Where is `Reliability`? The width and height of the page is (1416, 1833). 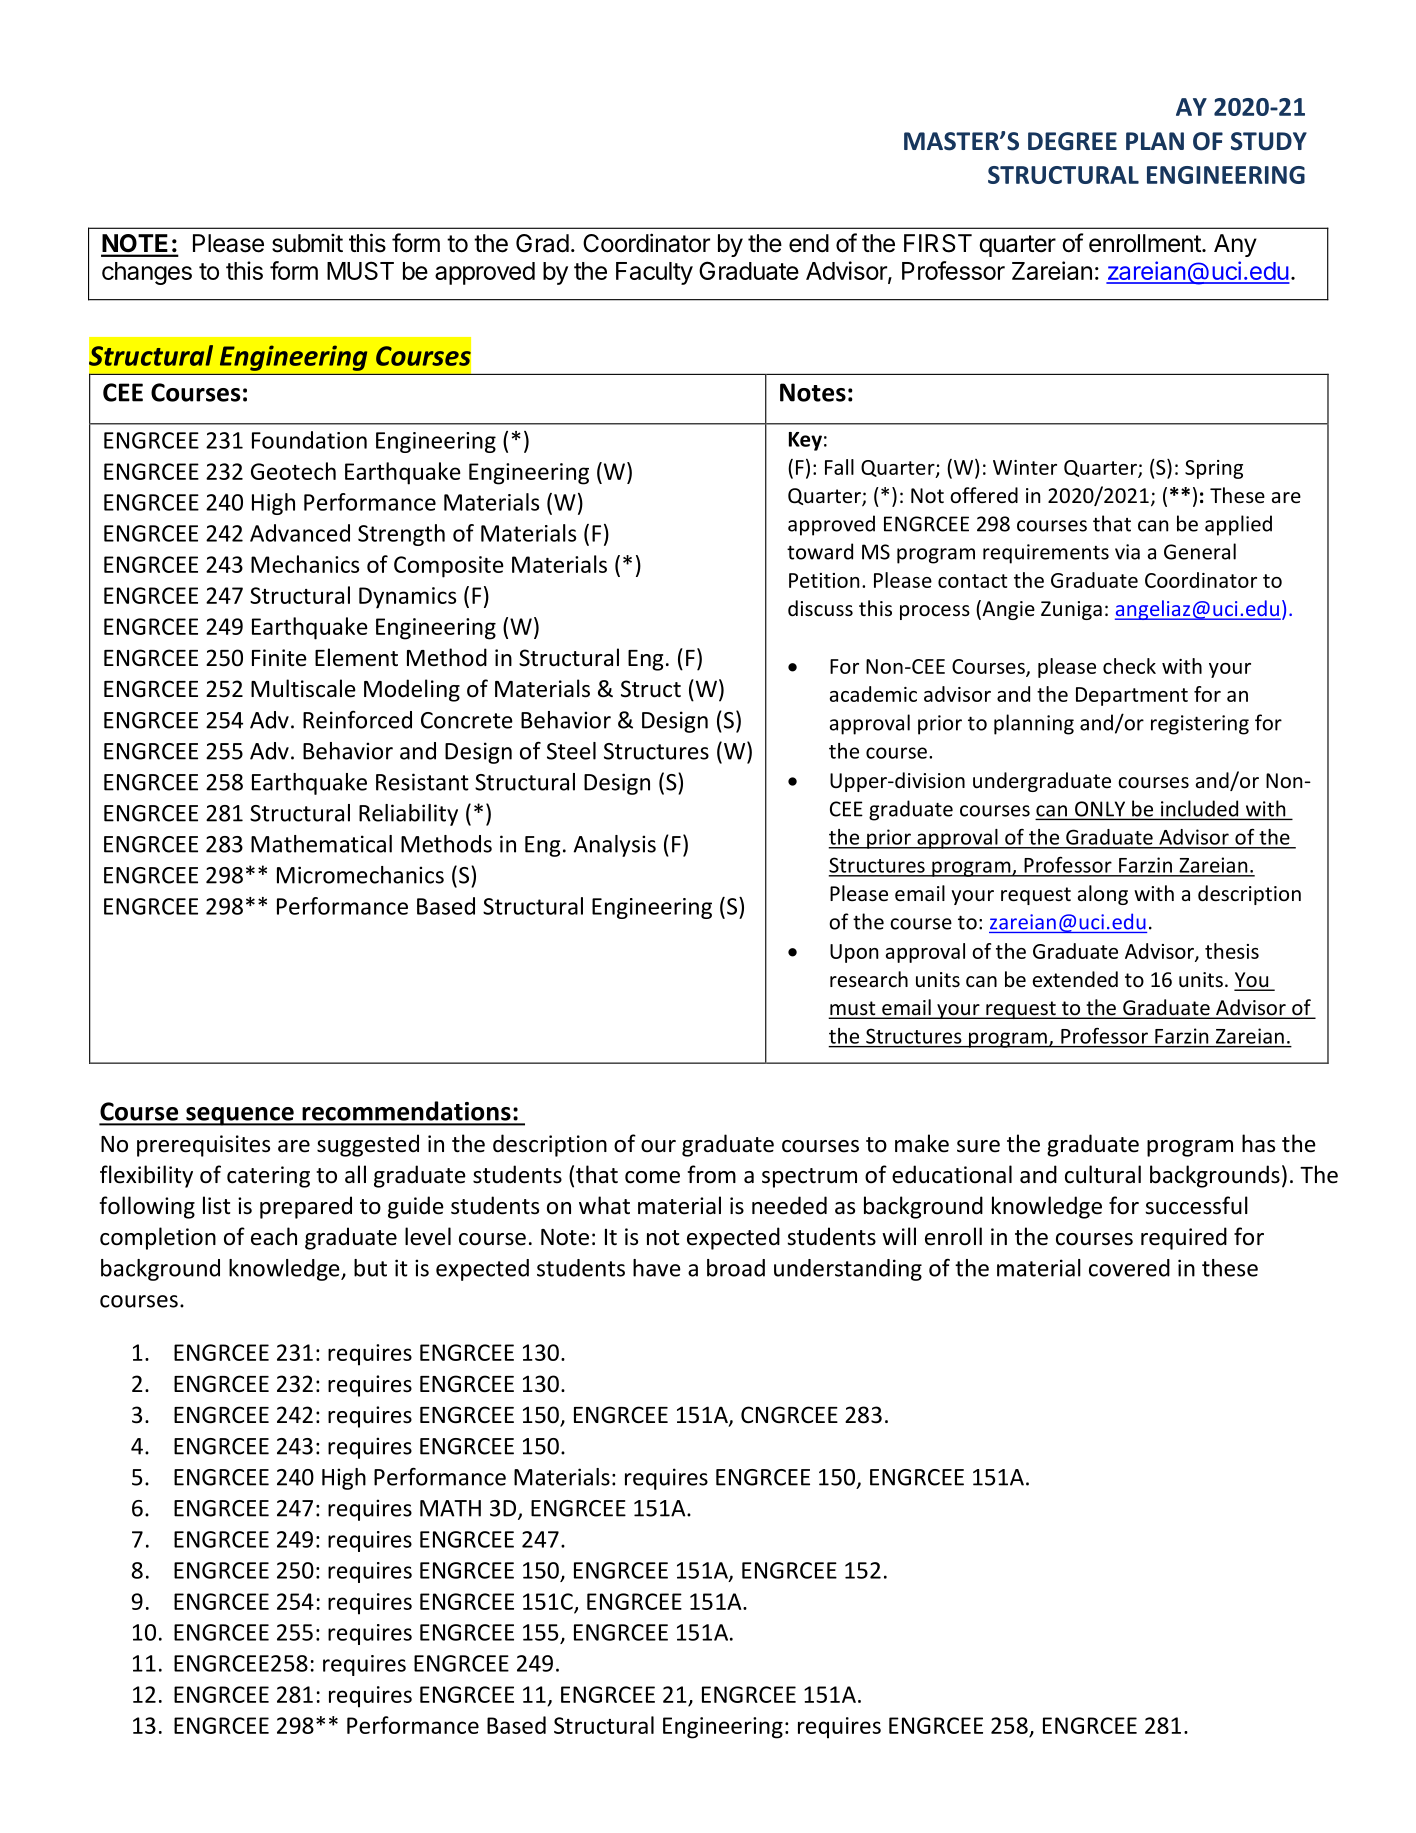
Reliability is located at coordinates (408, 815).
